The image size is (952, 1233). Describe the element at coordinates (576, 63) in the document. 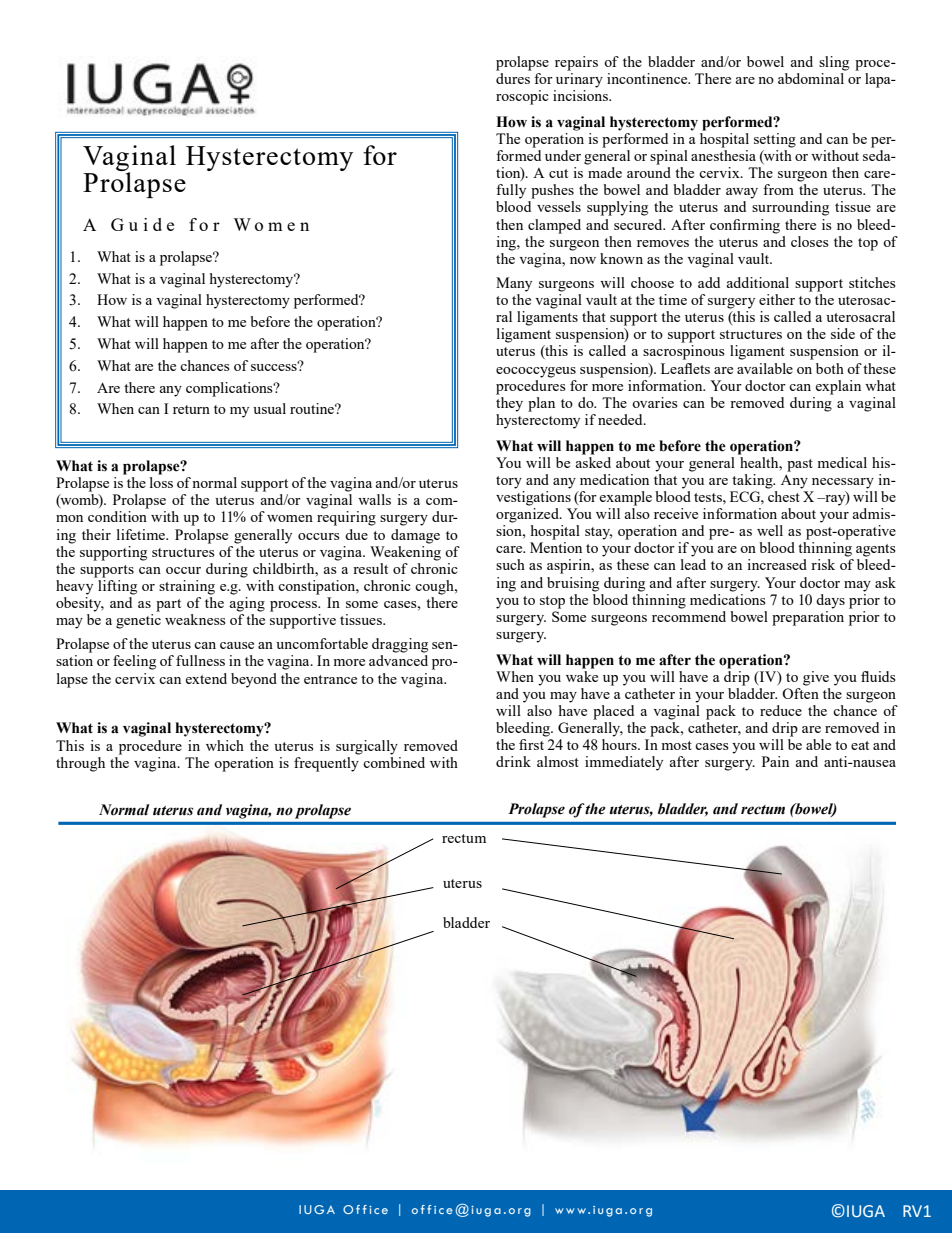

I see `repairs` at that location.
